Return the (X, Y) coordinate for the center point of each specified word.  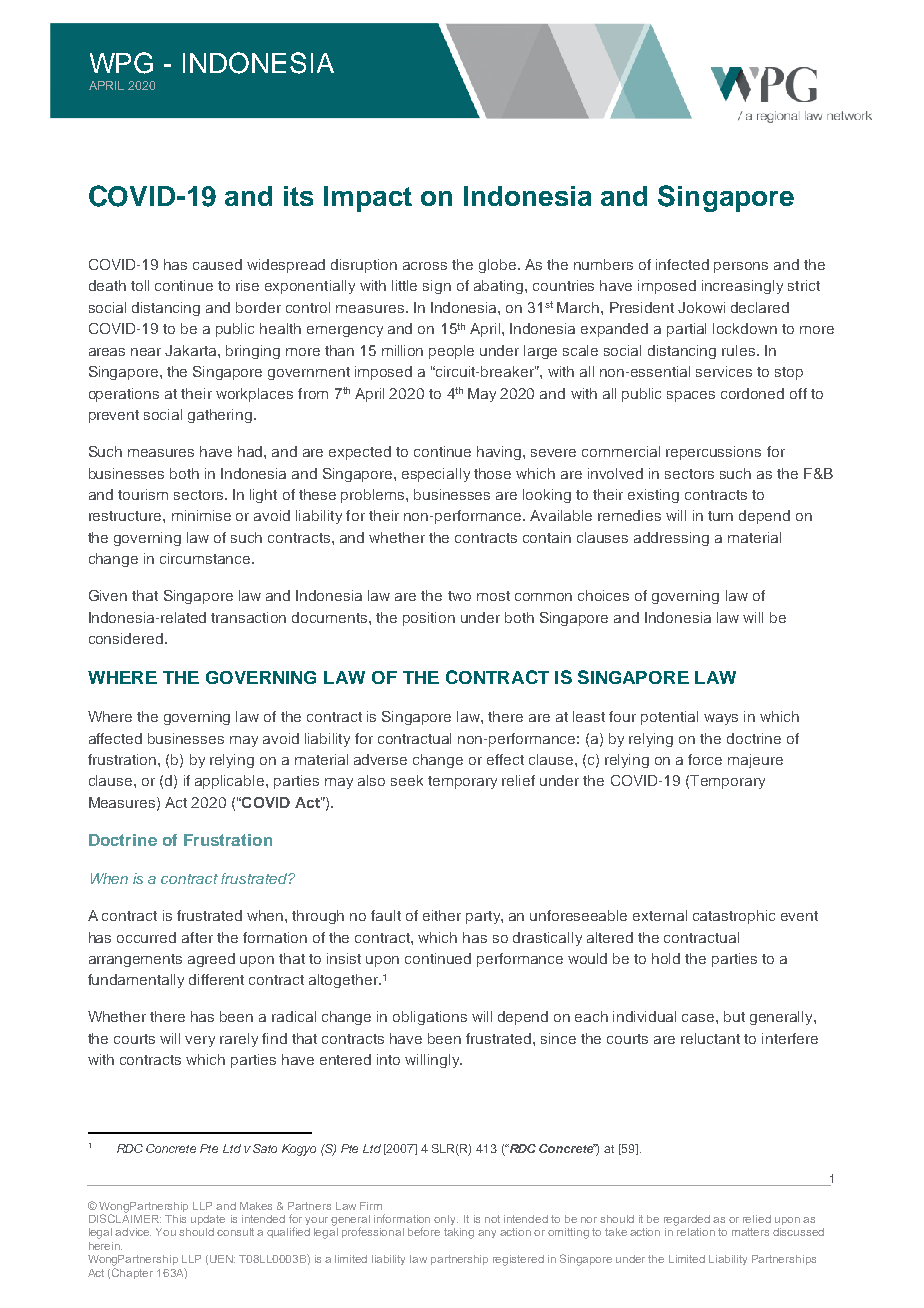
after (197, 937)
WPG (121, 63)
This (175, 1219)
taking (459, 1233)
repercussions (713, 453)
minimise (201, 515)
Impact (368, 199)
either (442, 915)
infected (682, 264)
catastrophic (734, 917)
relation (696, 1232)
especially (436, 475)
